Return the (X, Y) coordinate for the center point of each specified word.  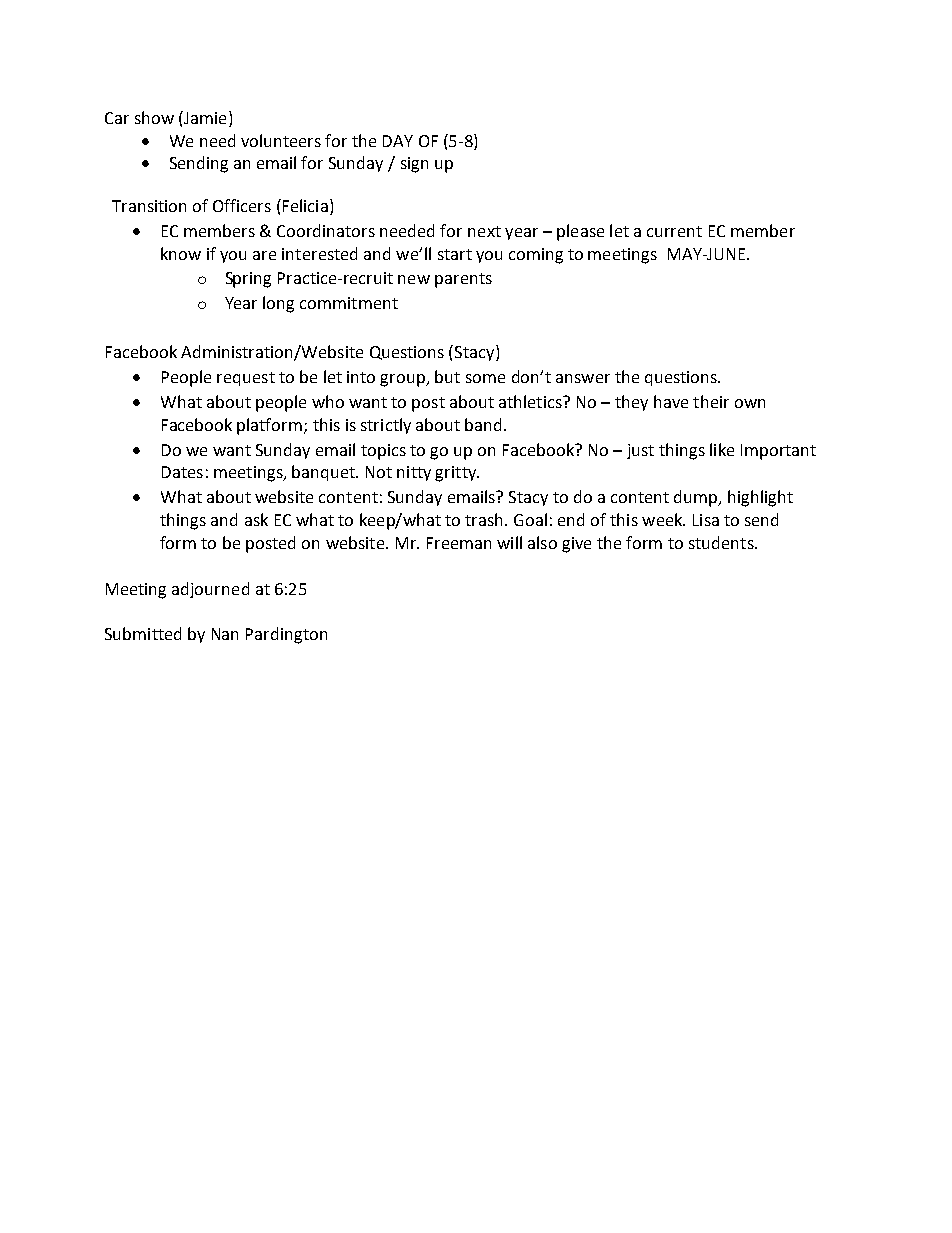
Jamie (204, 117)
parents (463, 280)
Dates (182, 472)
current (674, 231)
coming (536, 256)
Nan (225, 634)
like (722, 449)
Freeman (459, 543)
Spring (248, 280)
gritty (457, 474)
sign (414, 165)
